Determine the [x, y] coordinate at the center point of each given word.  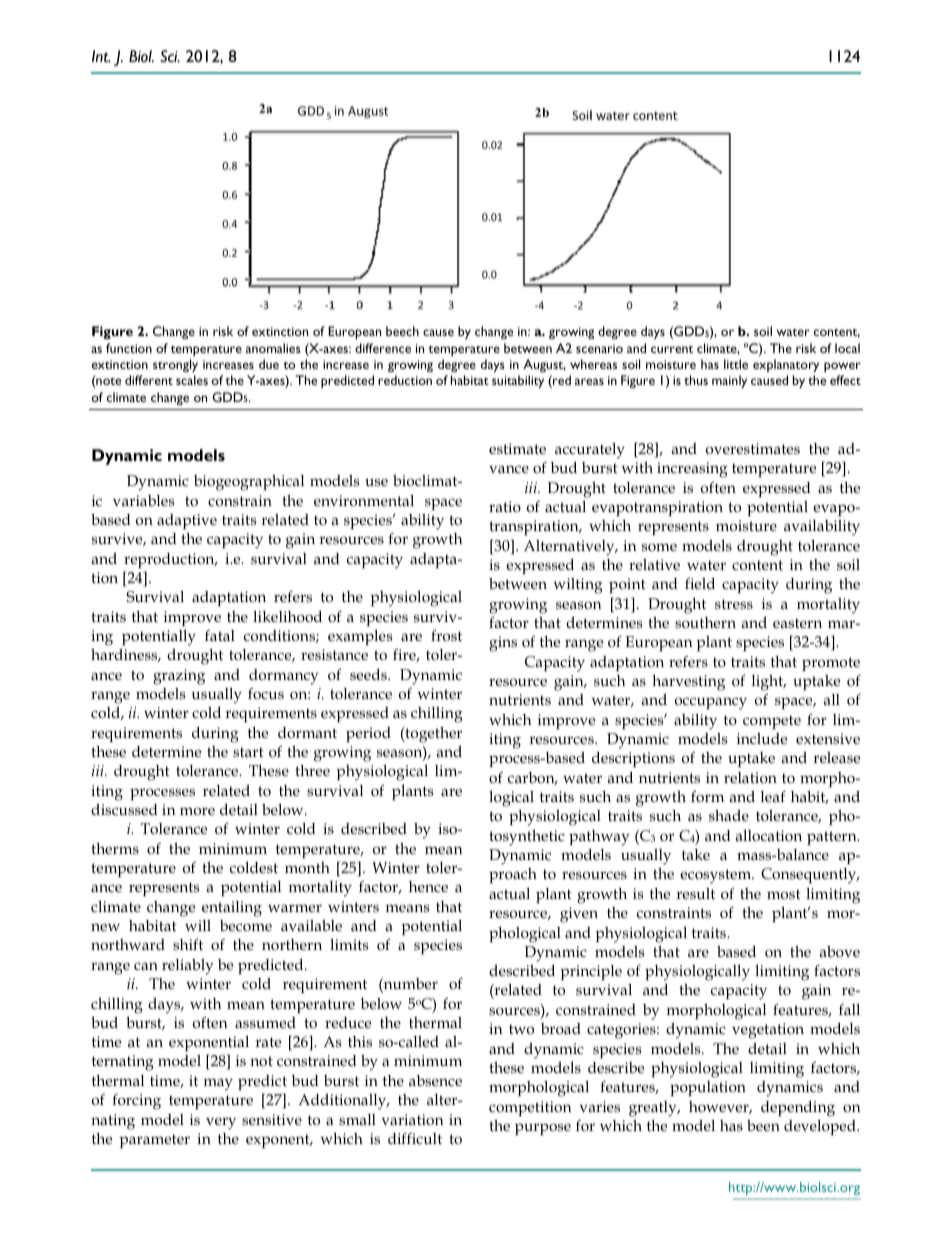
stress [734, 604]
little [736, 364]
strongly [175, 365]
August [544, 365]
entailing [232, 909]
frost [446, 635]
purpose [543, 1129]
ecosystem [717, 876]
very [221, 1123]
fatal [220, 635]
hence [428, 886]
